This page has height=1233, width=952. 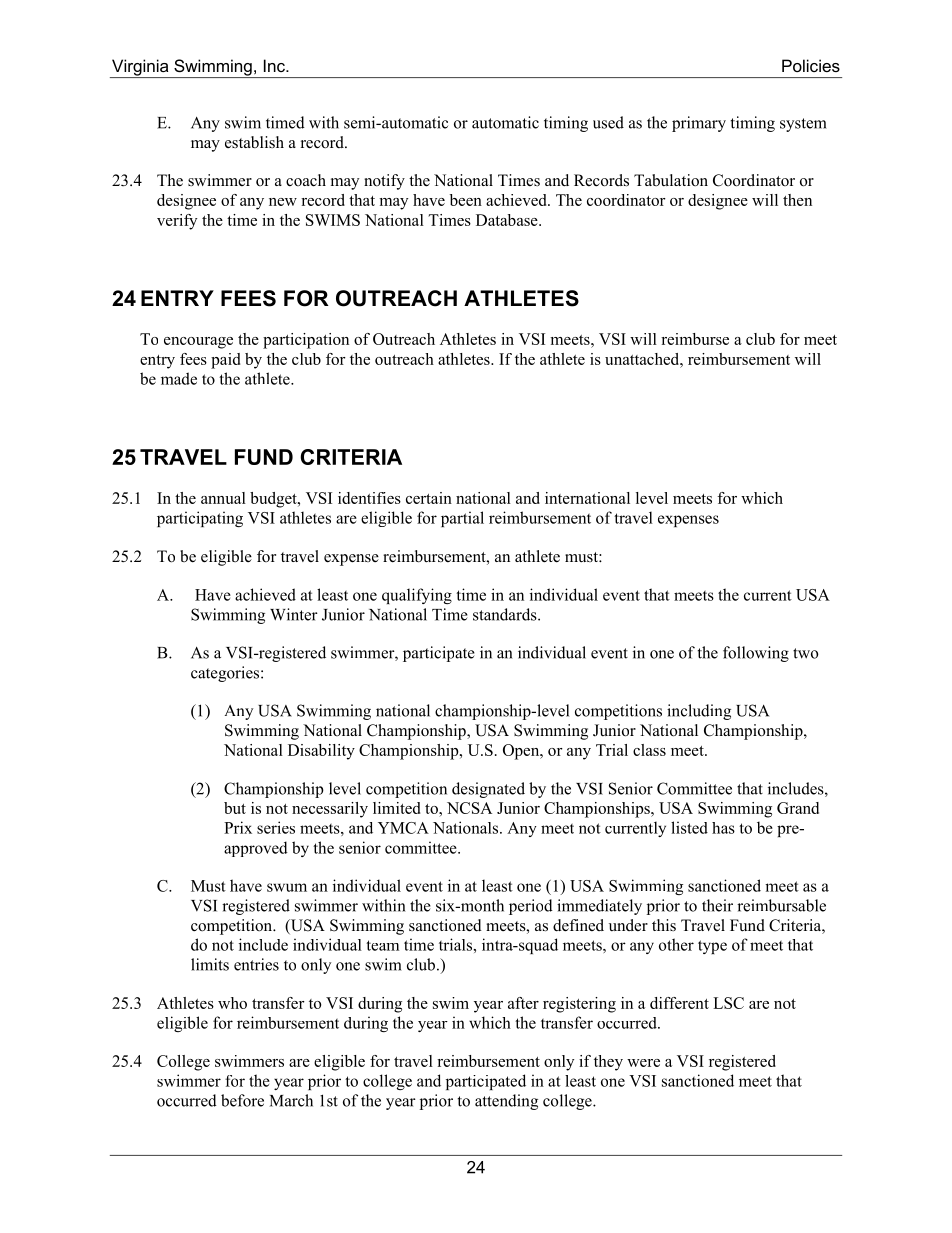 What do you see at coordinates (699, 124) in the page?
I see `primary` at bounding box center [699, 124].
